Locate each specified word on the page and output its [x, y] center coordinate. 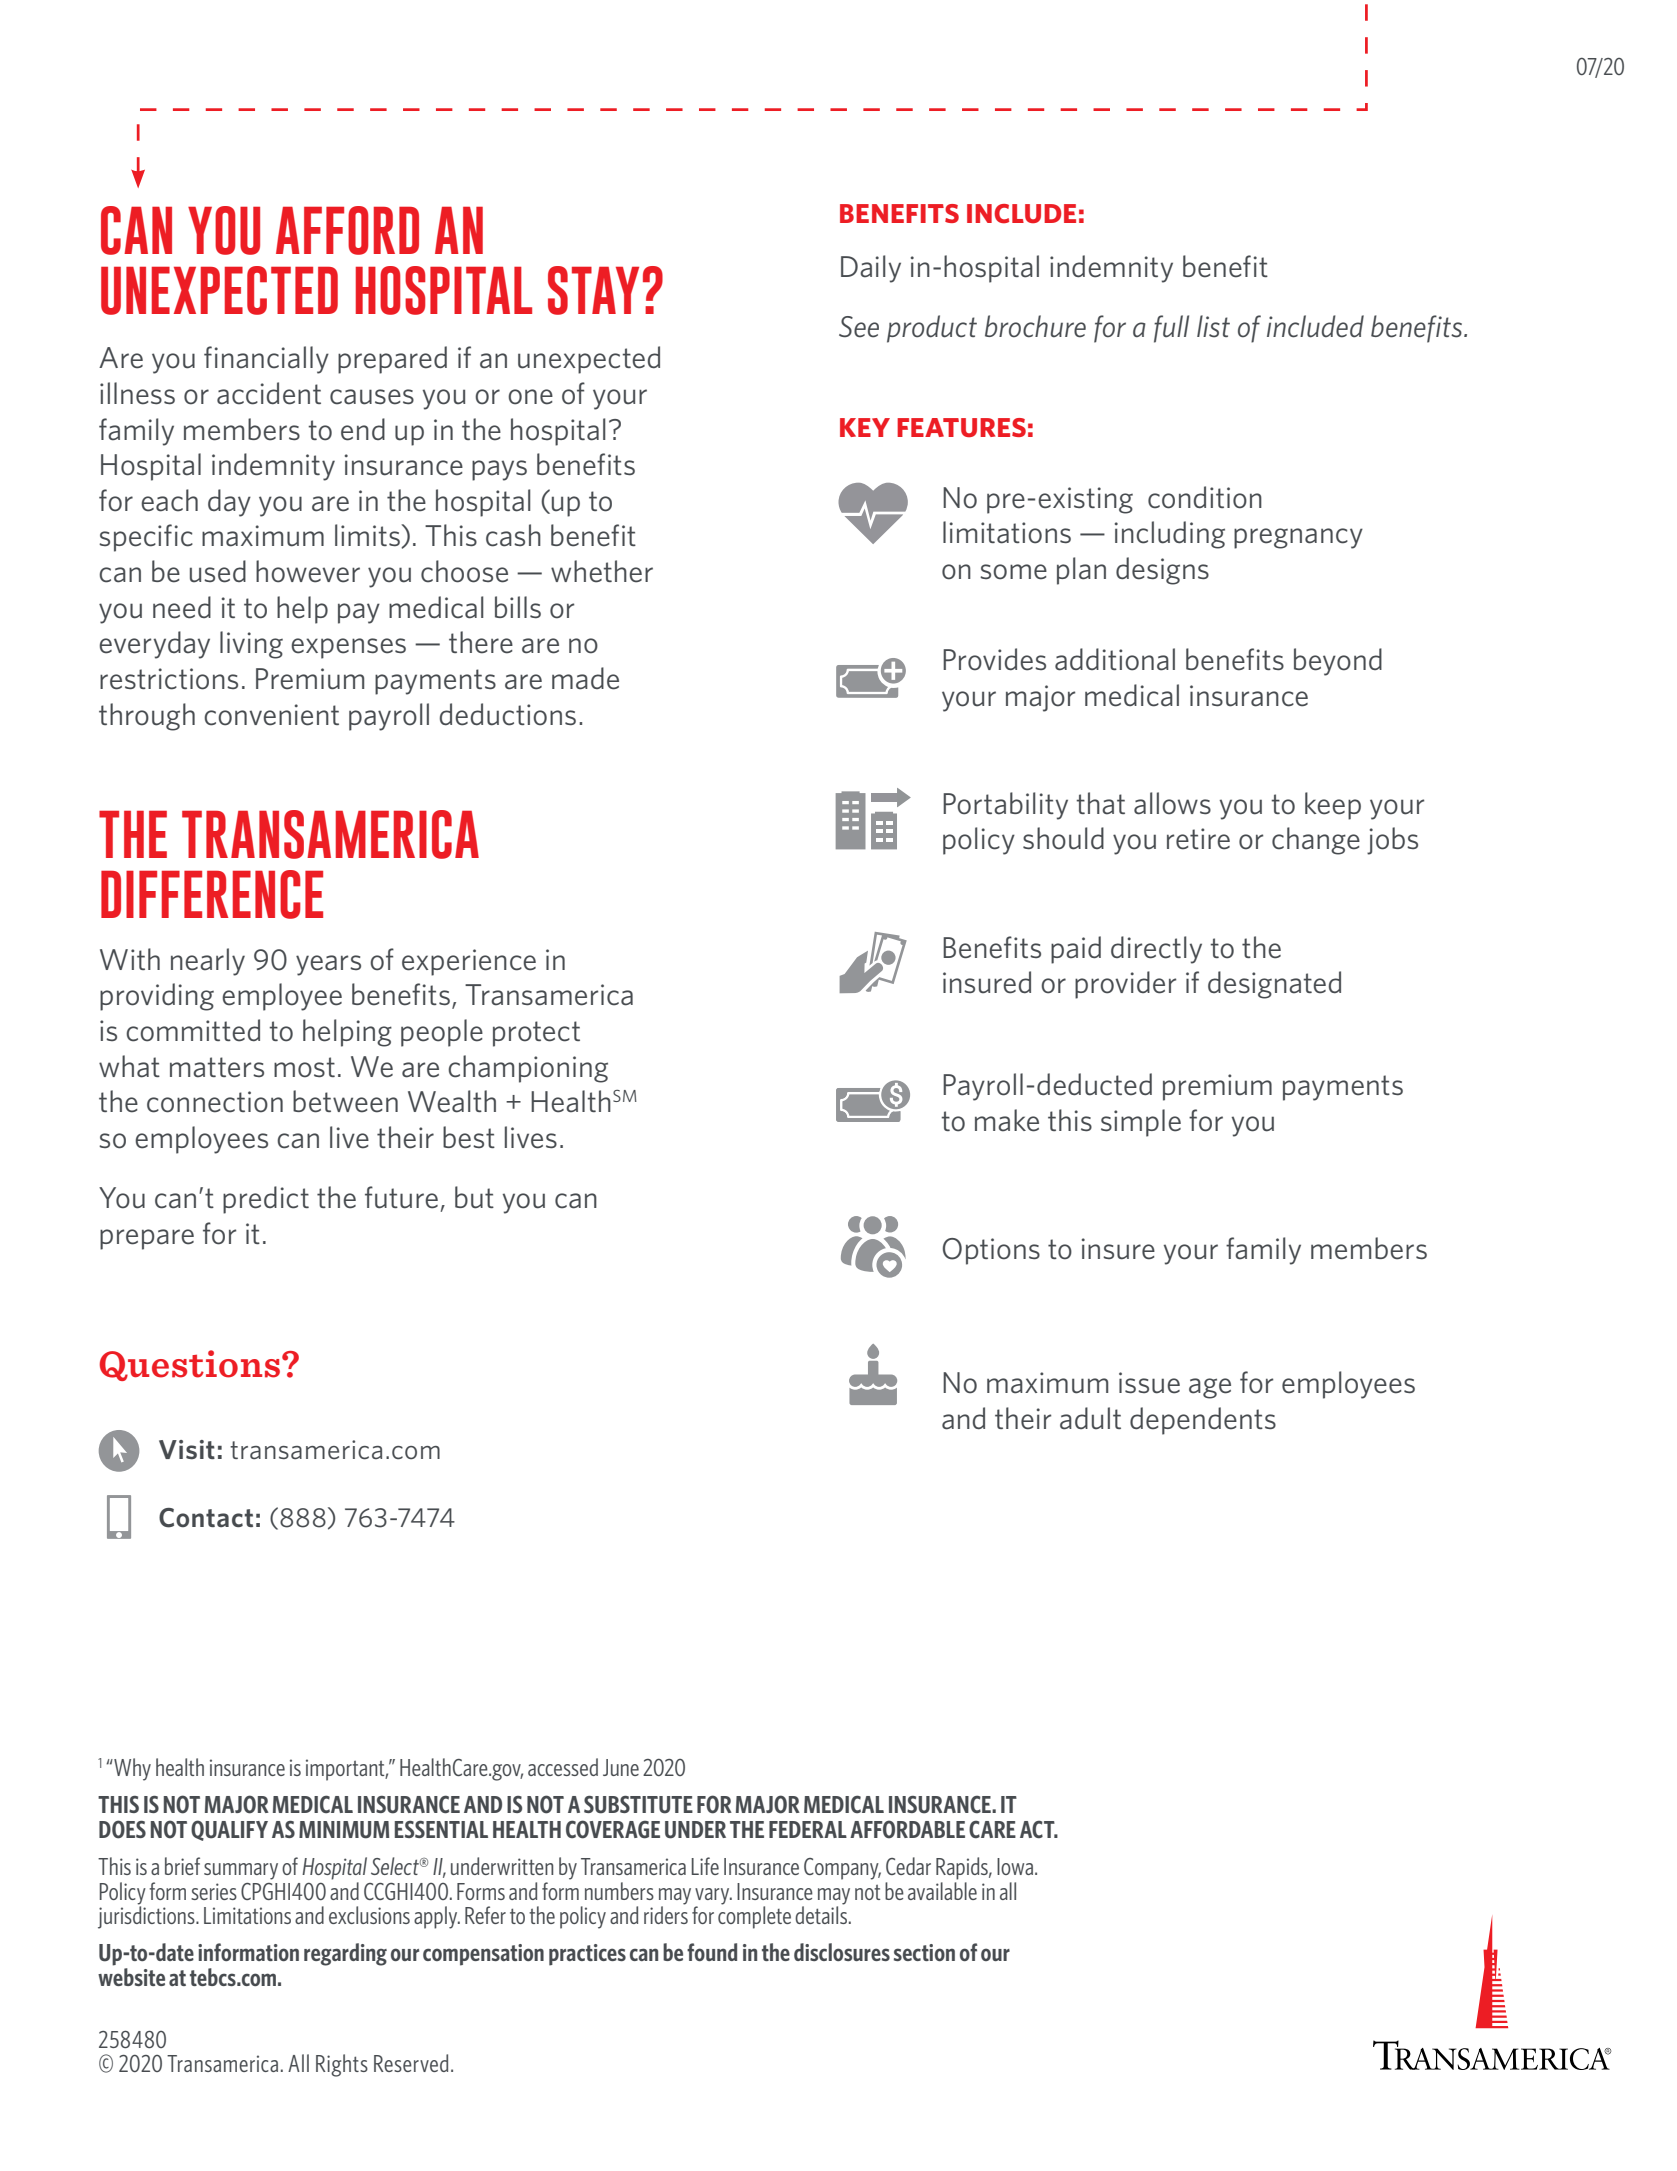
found [712, 1952]
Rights [342, 2065]
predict [266, 1200]
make [1007, 1120]
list [1213, 326]
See [859, 327]
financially [266, 360]
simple [1141, 1123]
